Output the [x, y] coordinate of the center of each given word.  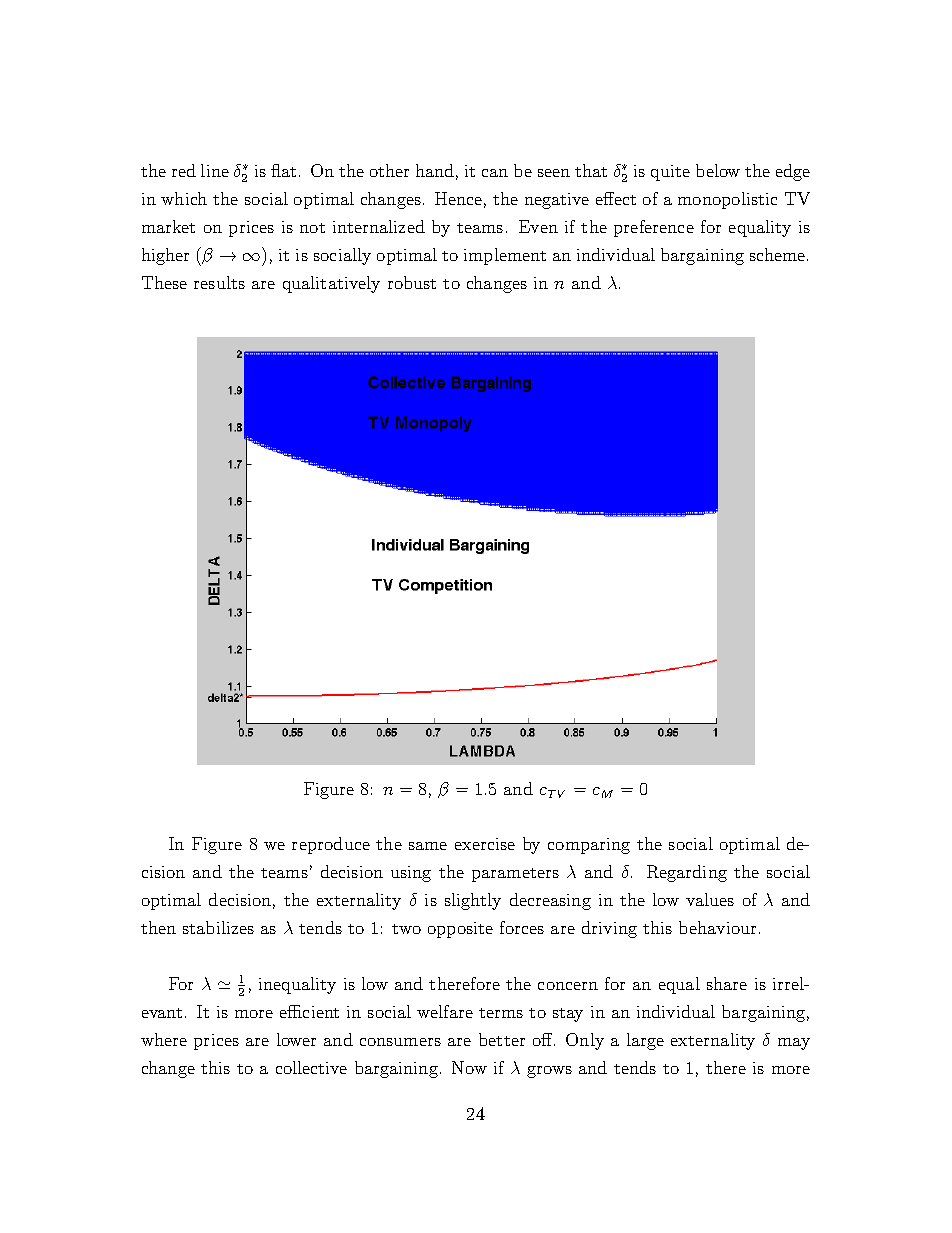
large [645, 1041]
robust [412, 282]
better [502, 1039]
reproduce [331, 845]
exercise [485, 844]
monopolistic [727, 200]
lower [296, 1039]
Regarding [687, 873]
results [219, 282]
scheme [779, 254]
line [215, 170]
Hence [458, 198]
